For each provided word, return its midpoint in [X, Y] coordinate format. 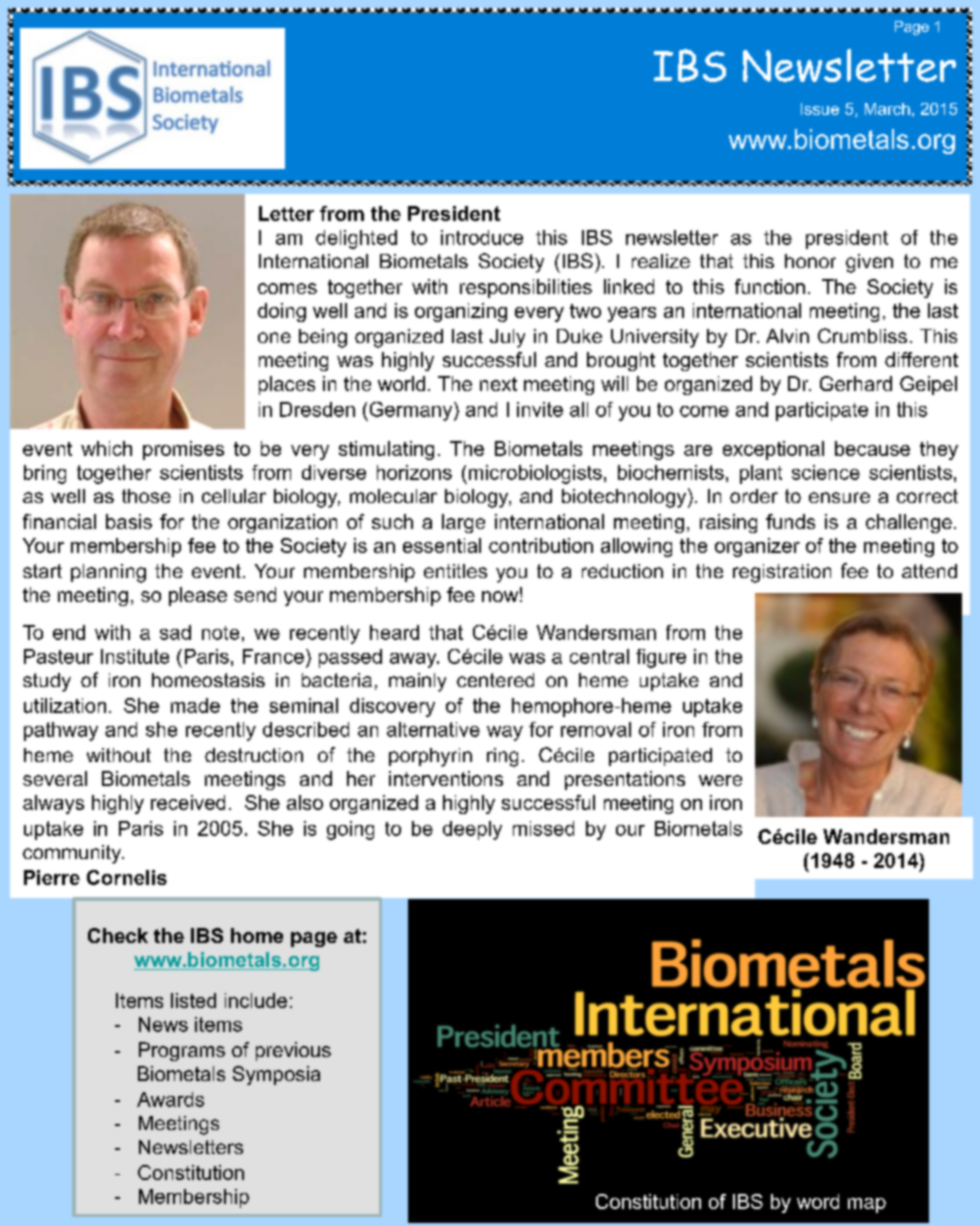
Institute [135, 656]
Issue [820, 109]
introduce [482, 237]
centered [495, 680]
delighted [356, 239]
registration [782, 573]
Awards [170, 1099]
